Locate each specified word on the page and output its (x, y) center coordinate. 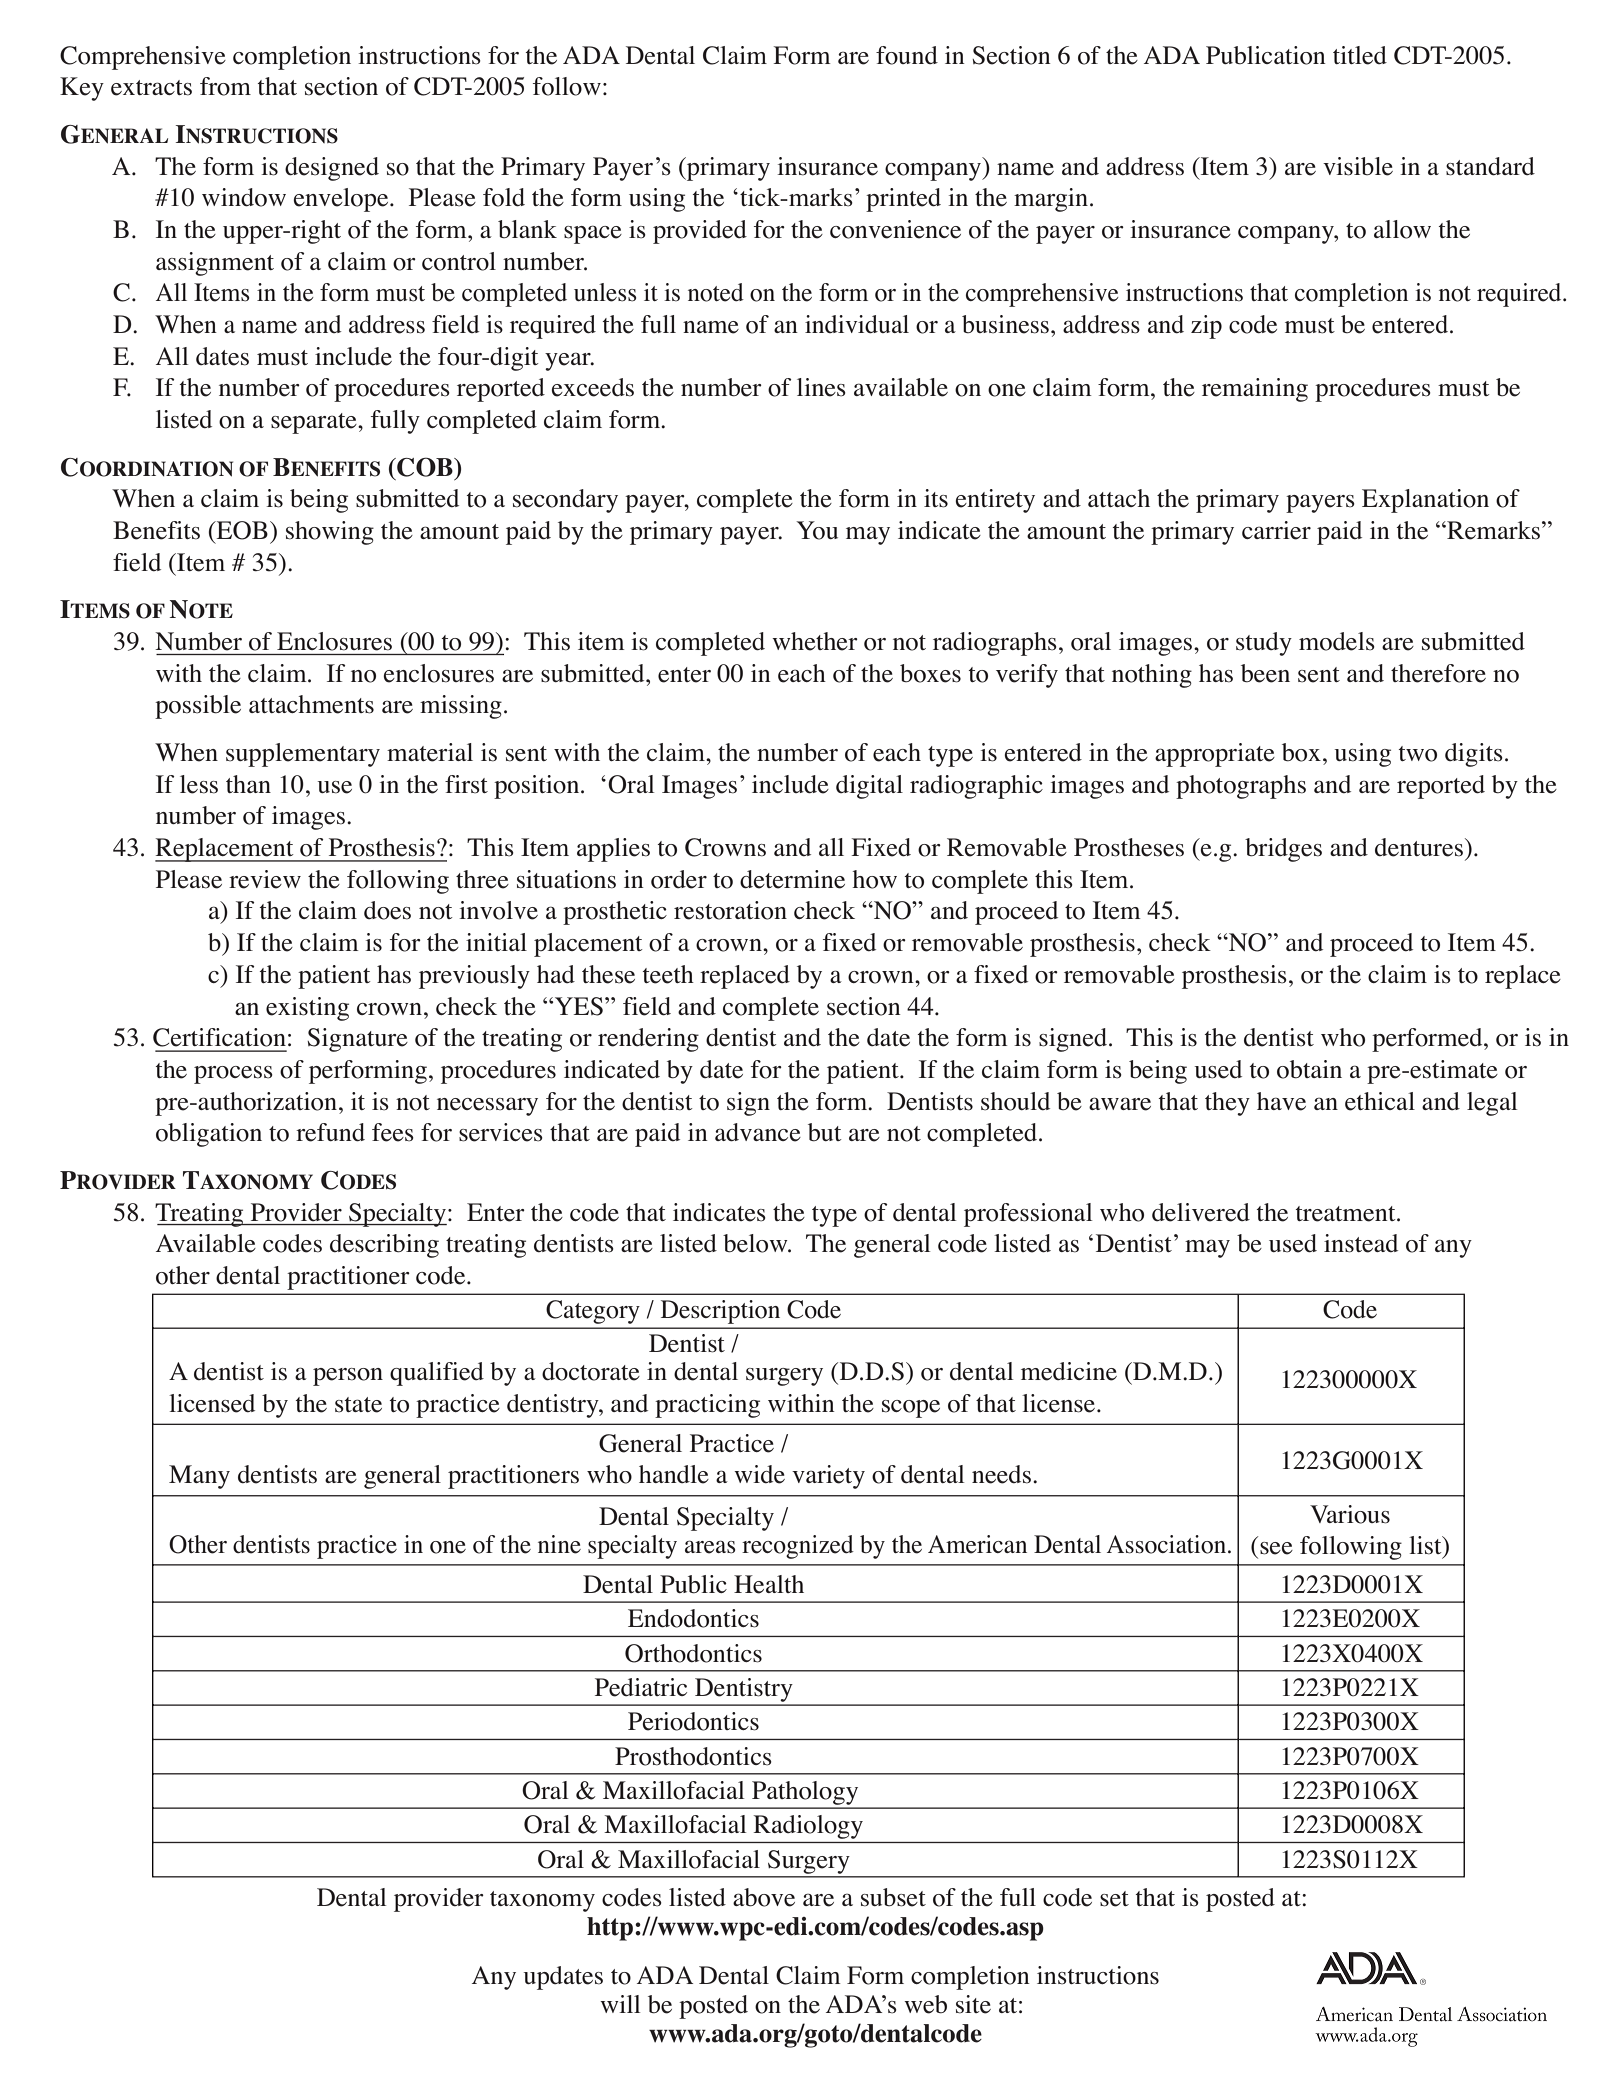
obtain (1309, 1069)
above (764, 1897)
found (907, 55)
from (225, 86)
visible (1358, 166)
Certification (219, 1037)
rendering (648, 1040)
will (620, 2004)
